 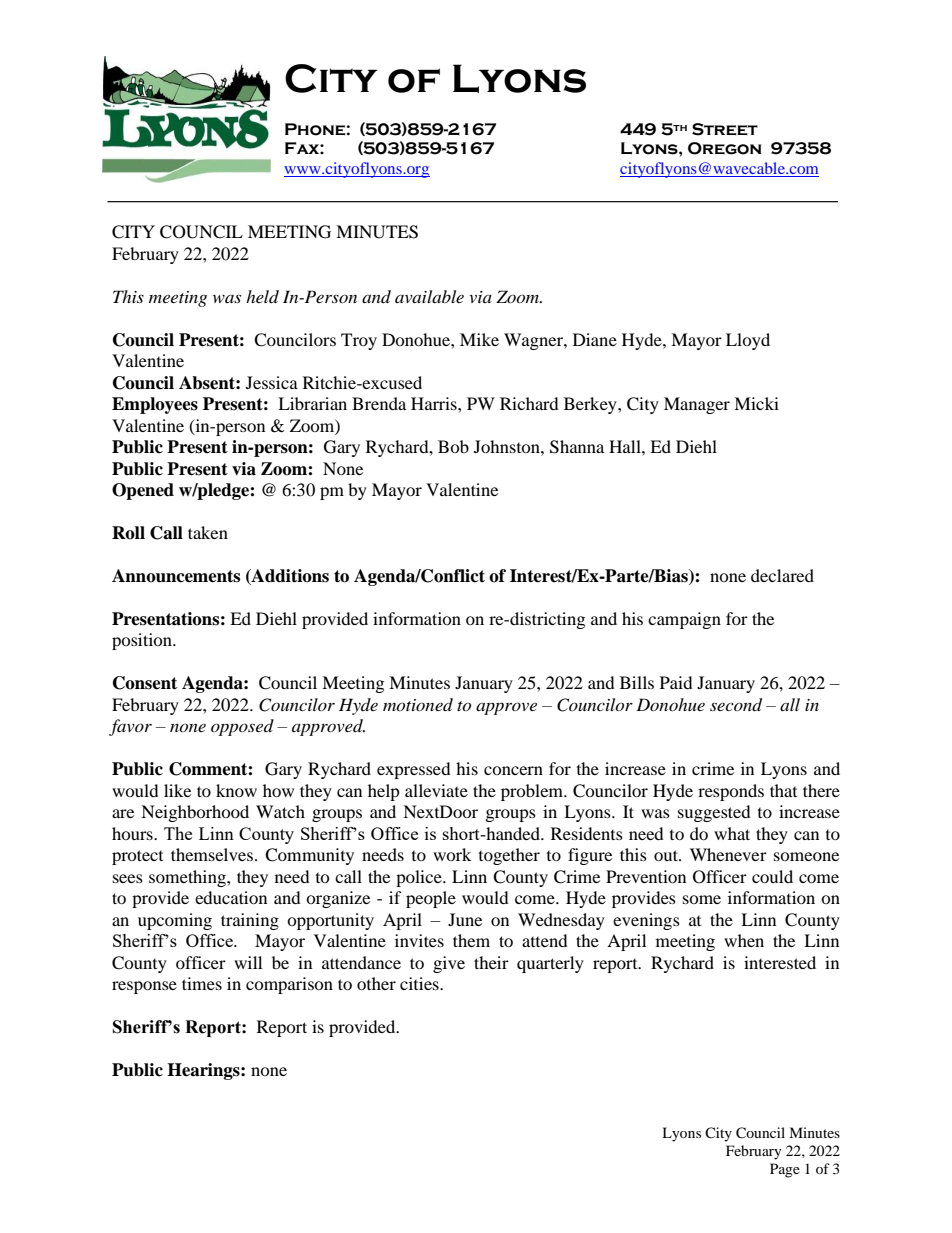 What do you see at coordinates (262, 296) in the document?
I see `held` at bounding box center [262, 296].
